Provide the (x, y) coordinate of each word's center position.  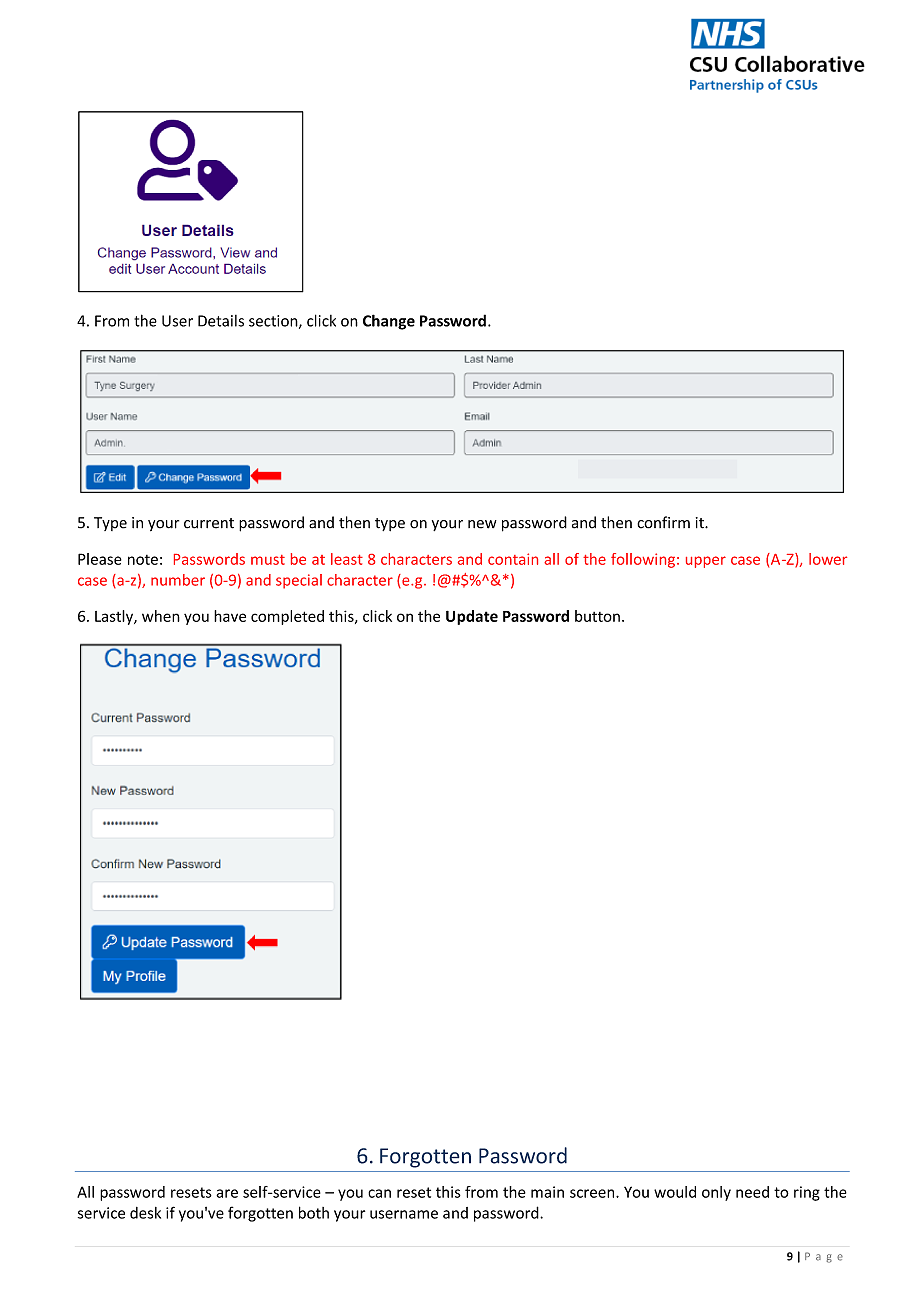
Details (221, 321)
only (716, 1193)
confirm (663, 522)
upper (706, 562)
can (379, 1193)
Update (472, 617)
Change (389, 322)
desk (145, 1213)
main (547, 1192)
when (161, 616)
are (227, 1193)
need (752, 1192)
